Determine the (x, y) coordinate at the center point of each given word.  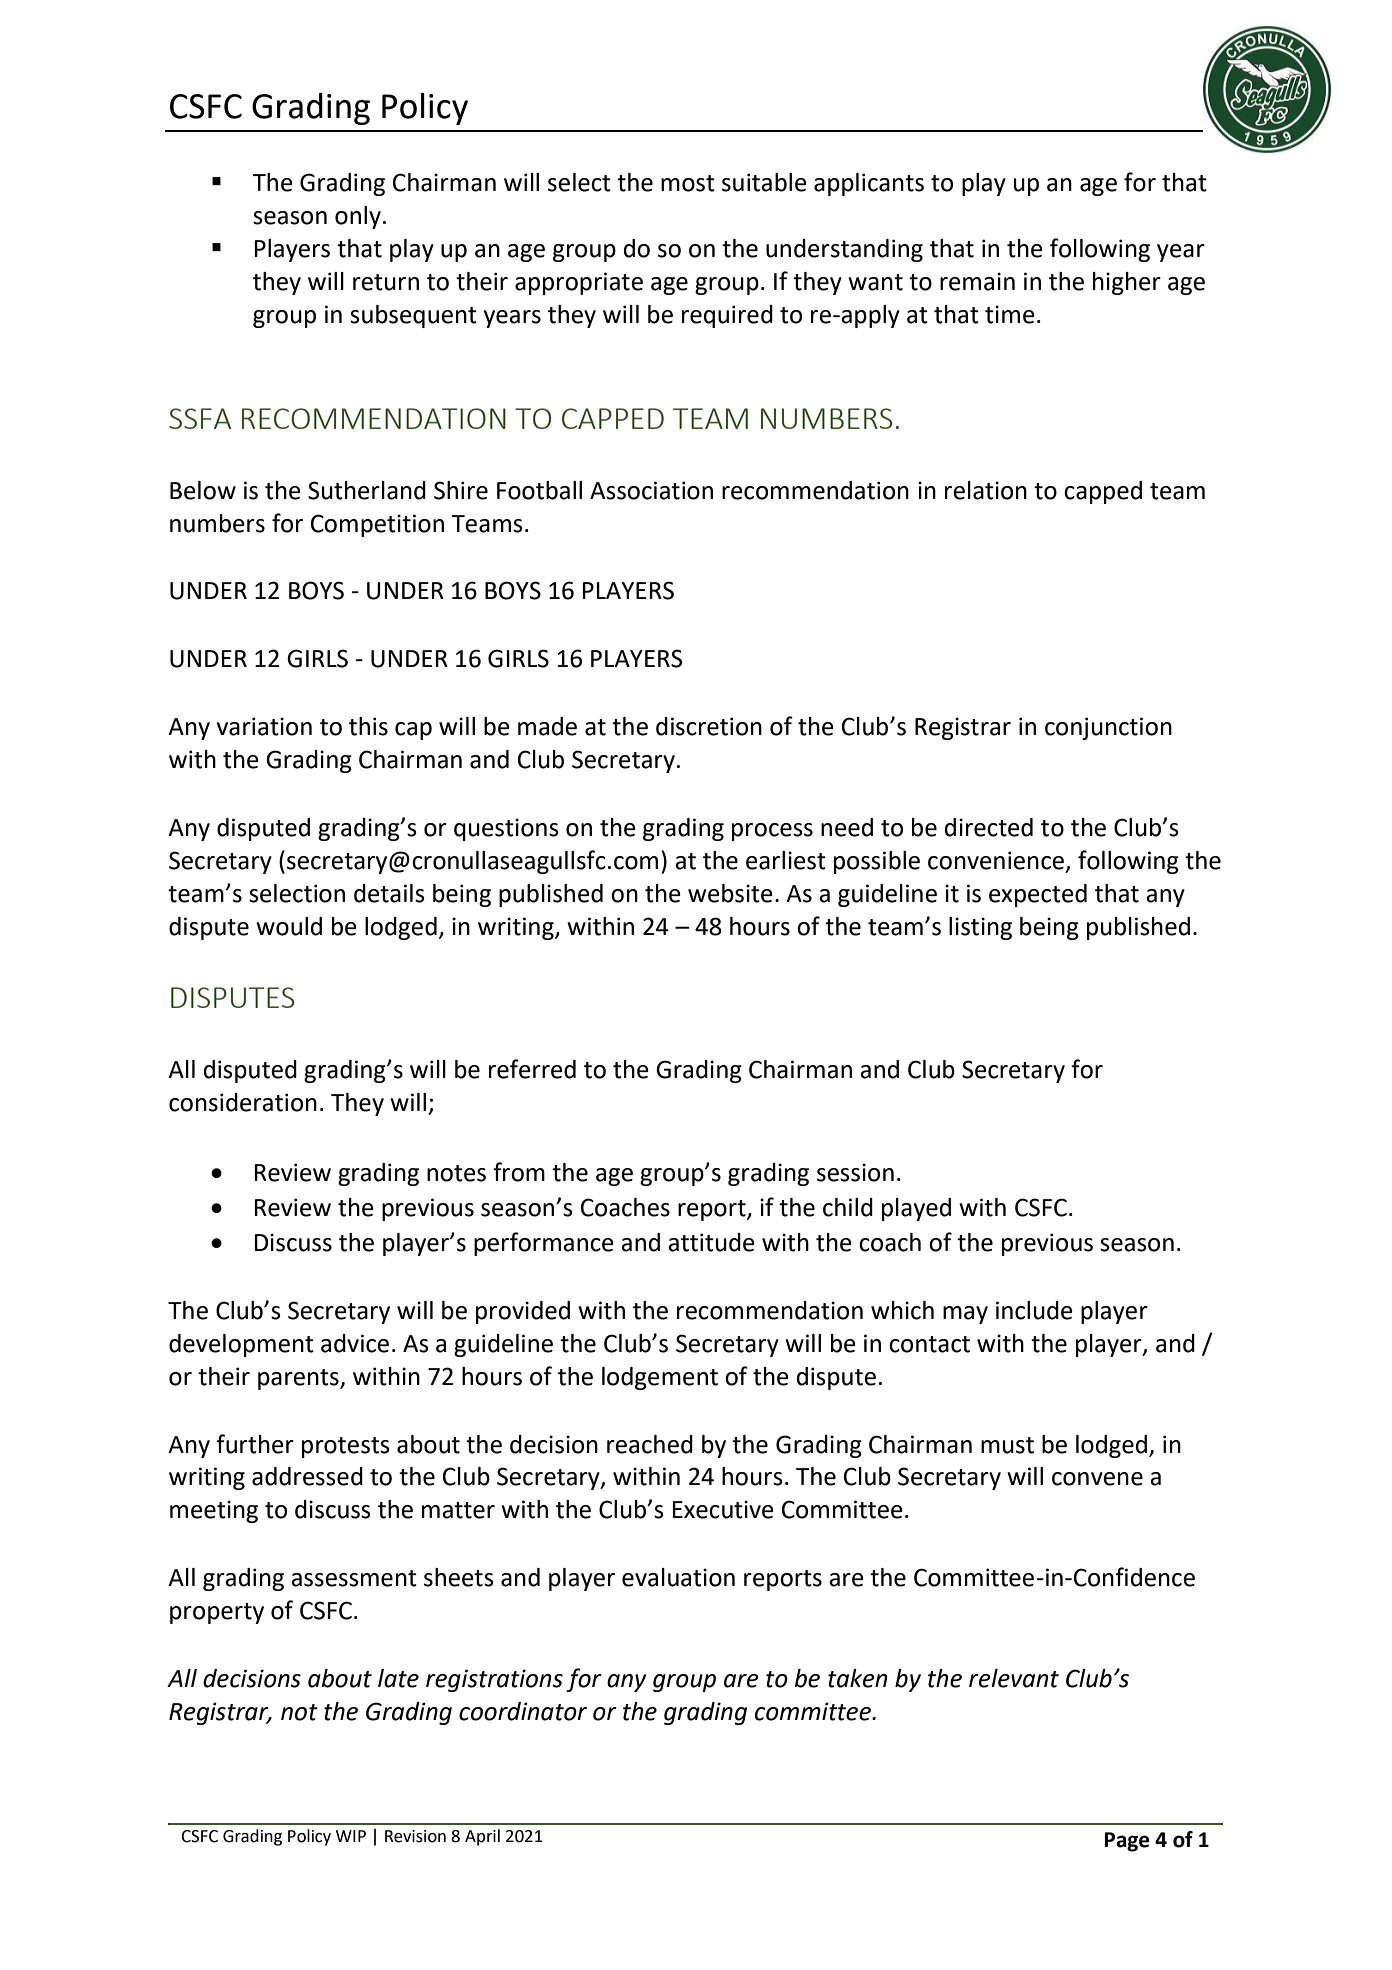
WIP (351, 1836)
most (688, 183)
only (358, 217)
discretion (709, 726)
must (1007, 1445)
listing (980, 928)
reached (650, 1444)
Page (1127, 1842)
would (289, 926)
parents (299, 1379)
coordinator (523, 1711)
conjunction (1108, 728)
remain (977, 281)
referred (532, 1069)
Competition (377, 525)
